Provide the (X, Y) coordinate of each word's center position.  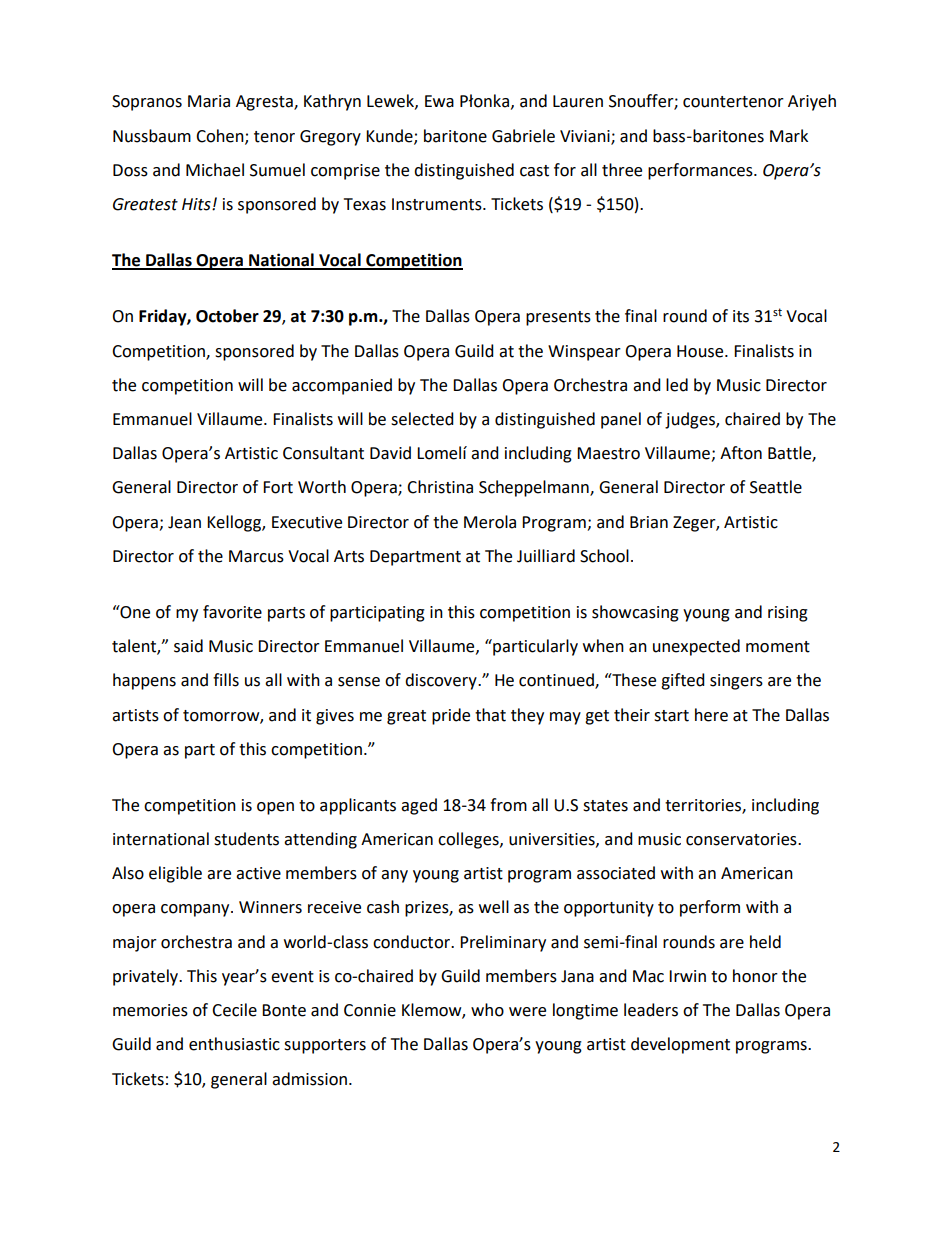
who (487, 1010)
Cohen (221, 136)
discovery (442, 681)
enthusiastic (234, 1044)
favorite (232, 612)
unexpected (696, 647)
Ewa (439, 101)
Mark (789, 136)
